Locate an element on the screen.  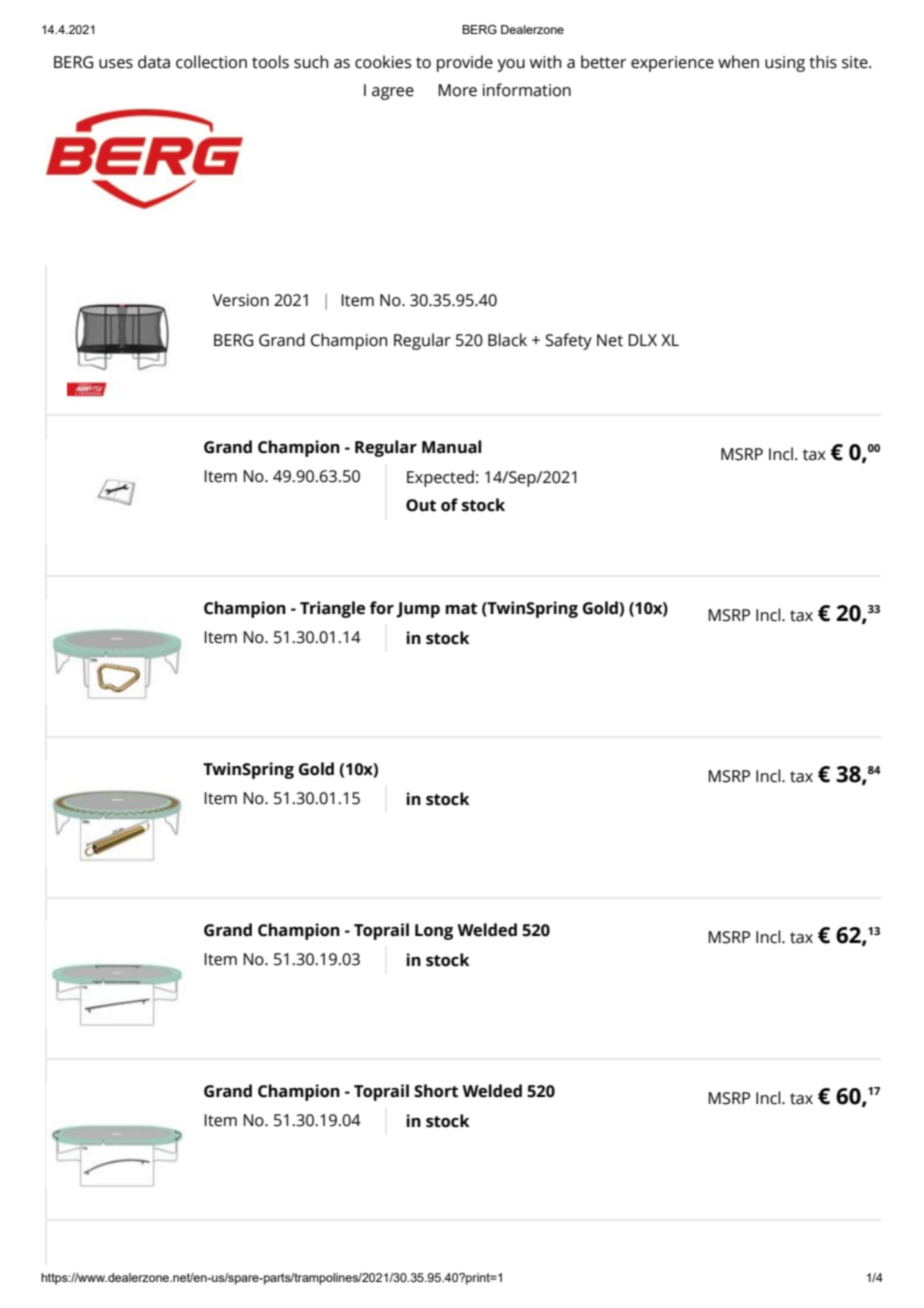
More is located at coordinates (457, 90).
